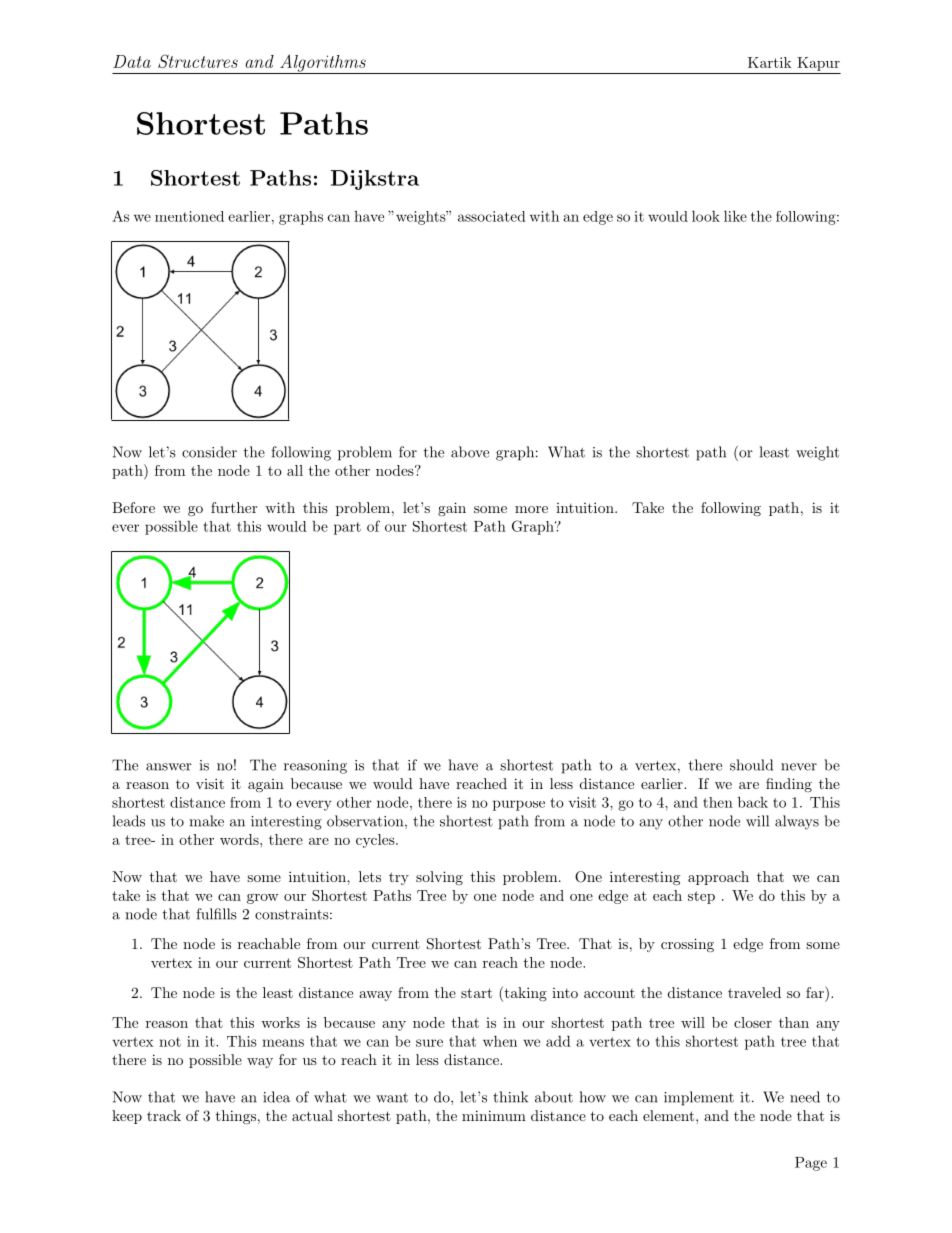 This screenshot has width=952, height=1233. Describe the element at coordinates (206, 821) in the screenshot. I see `make` at that location.
